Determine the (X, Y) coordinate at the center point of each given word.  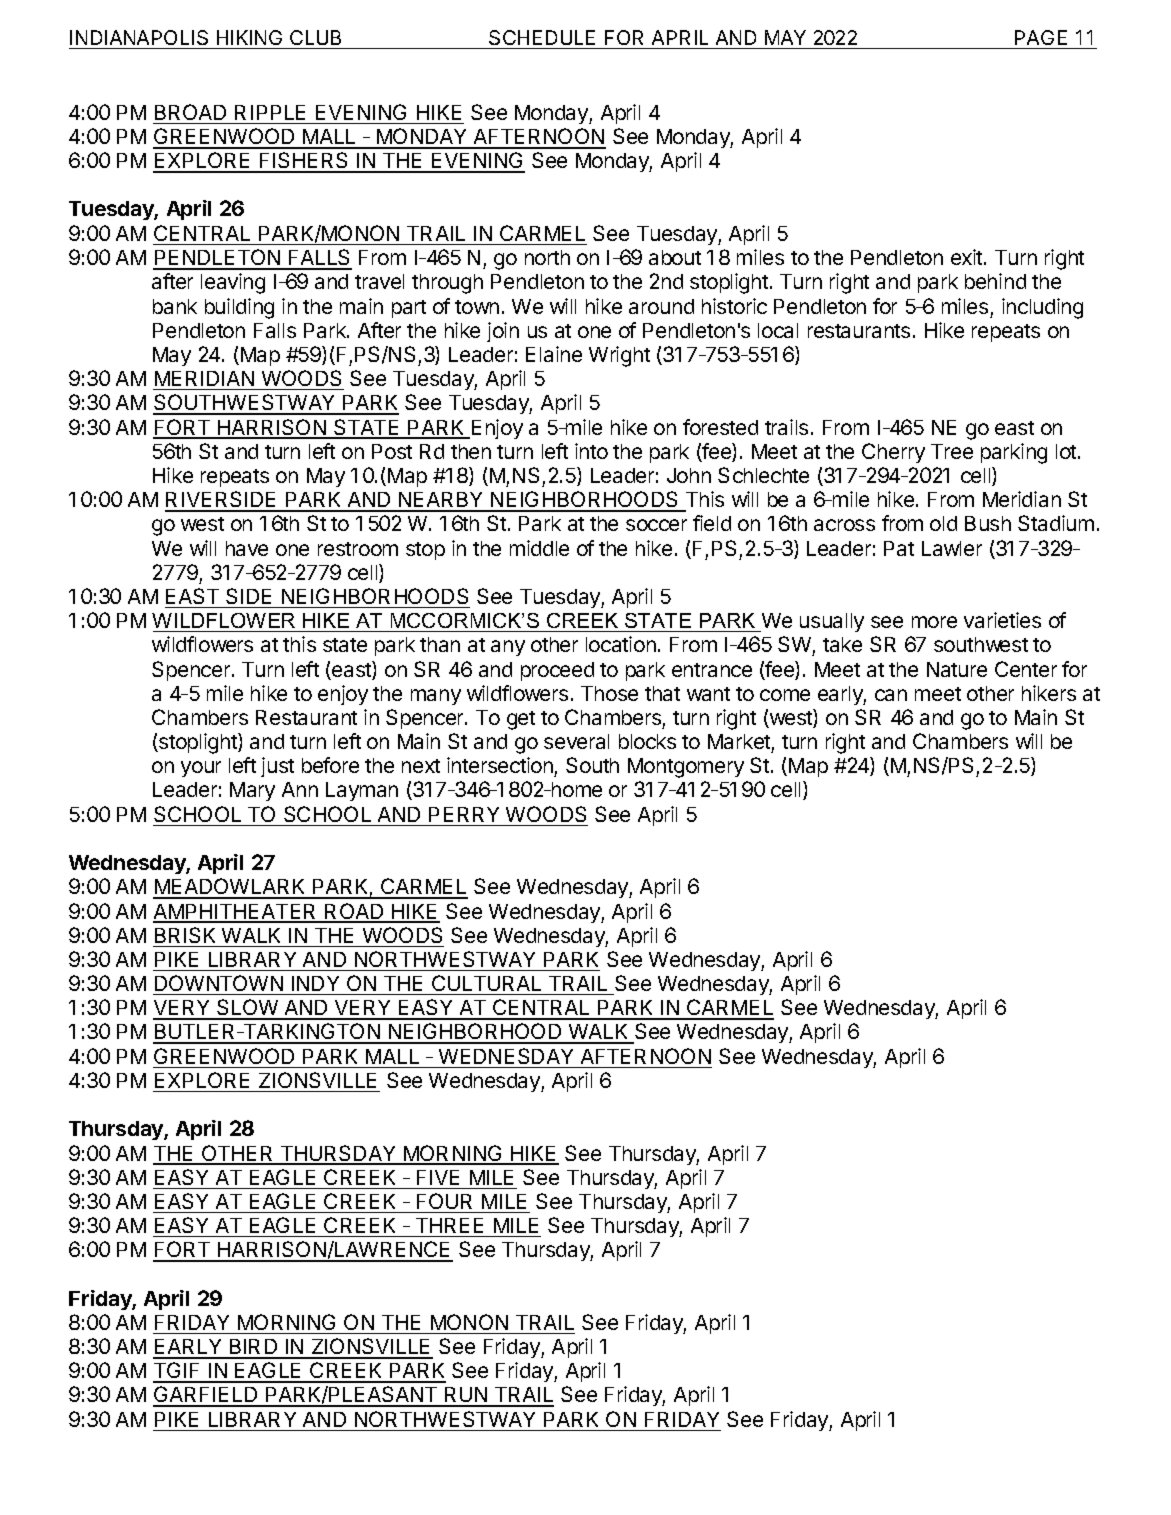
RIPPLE (270, 112)
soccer (656, 525)
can (891, 695)
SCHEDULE (543, 39)
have (247, 548)
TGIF (178, 1372)
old (943, 523)
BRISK (185, 935)
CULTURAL (486, 983)
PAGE (1041, 39)
